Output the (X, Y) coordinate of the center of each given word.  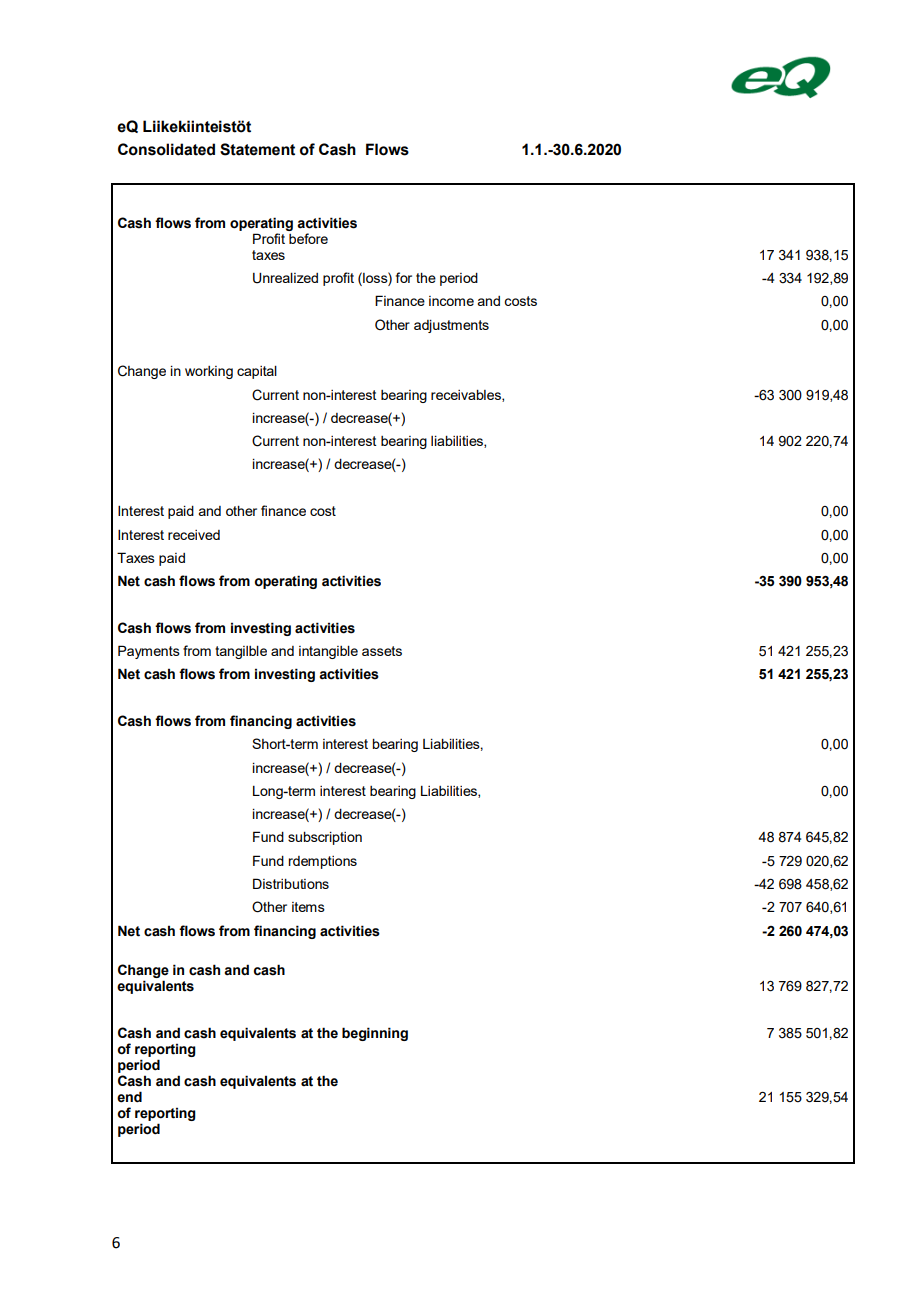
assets (382, 651)
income (451, 301)
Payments (149, 652)
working (209, 372)
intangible (328, 652)
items (308, 907)
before (308, 238)
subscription (325, 838)
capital (257, 372)
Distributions (291, 883)
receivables (467, 396)
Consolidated (166, 149)
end (129, 1097)
